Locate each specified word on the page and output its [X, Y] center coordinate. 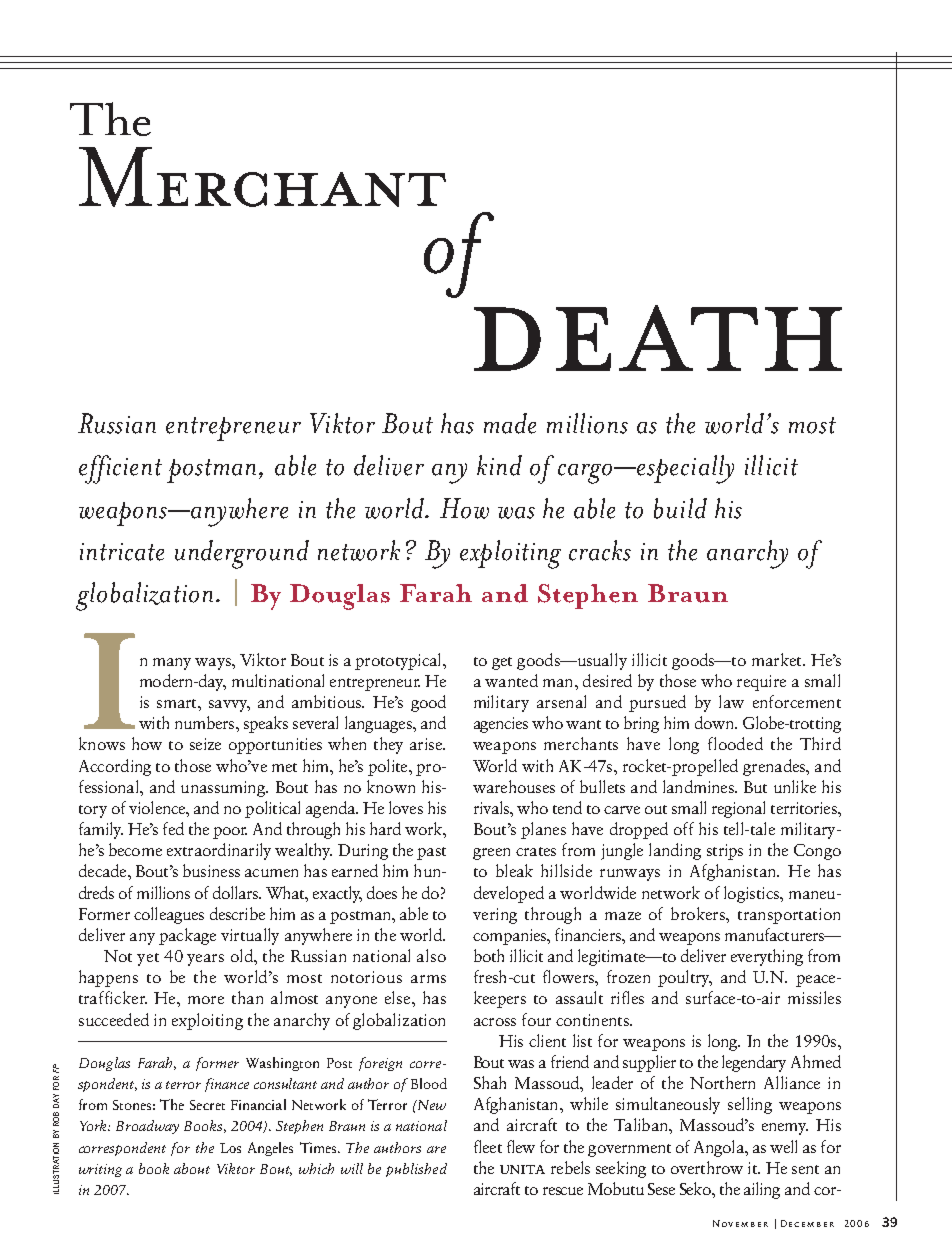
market [778, 659]
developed [509, 894]
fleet [488, 1146]
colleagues [169, 915]
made [510, 423]
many [172, 664]
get [502, 663]
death [658, 338]
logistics [752, 894]
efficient [120, 469]
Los [230, 1148]
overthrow [707, 1167]
